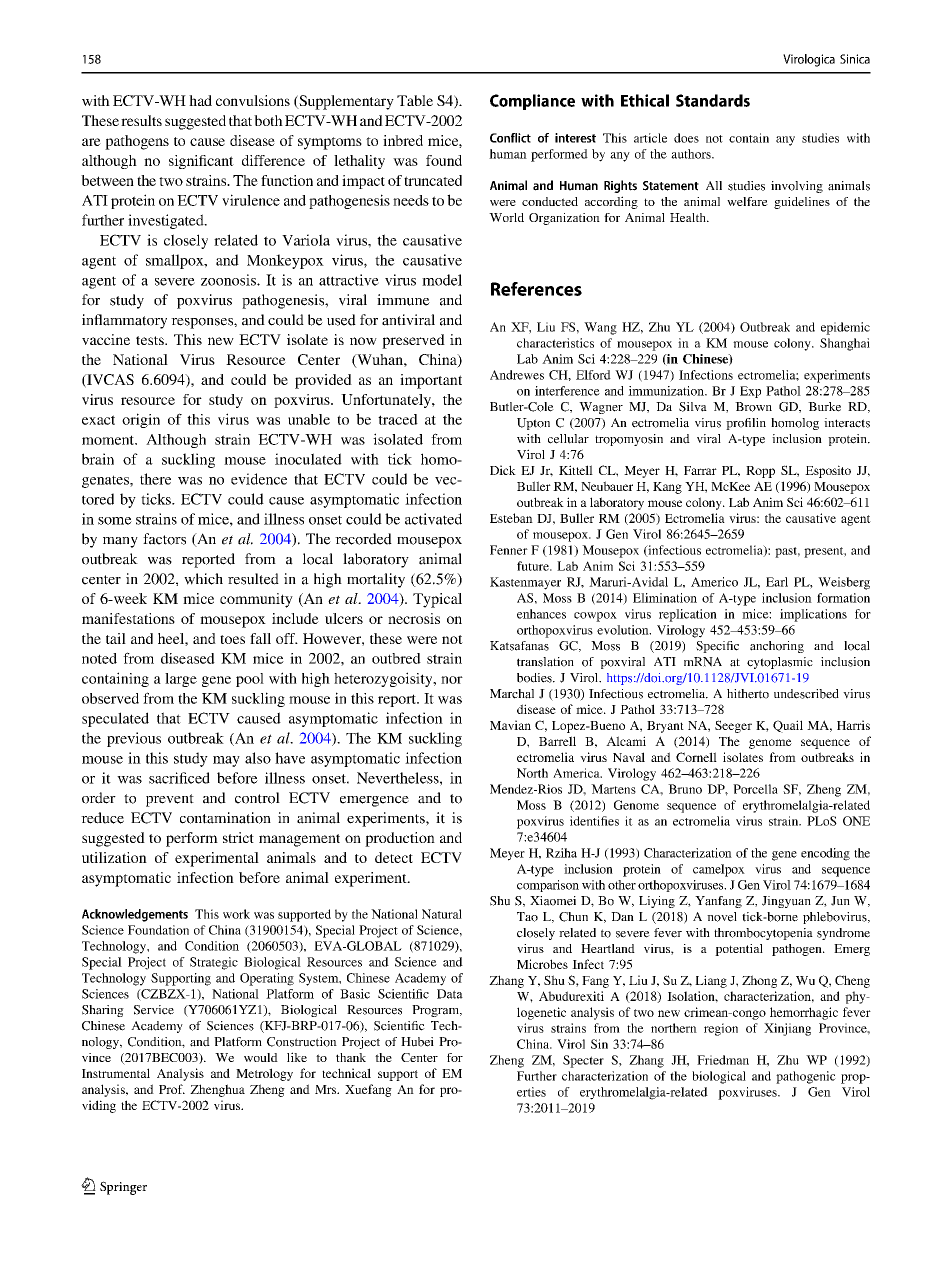  I want to click on encoding, so click(825, 854).
